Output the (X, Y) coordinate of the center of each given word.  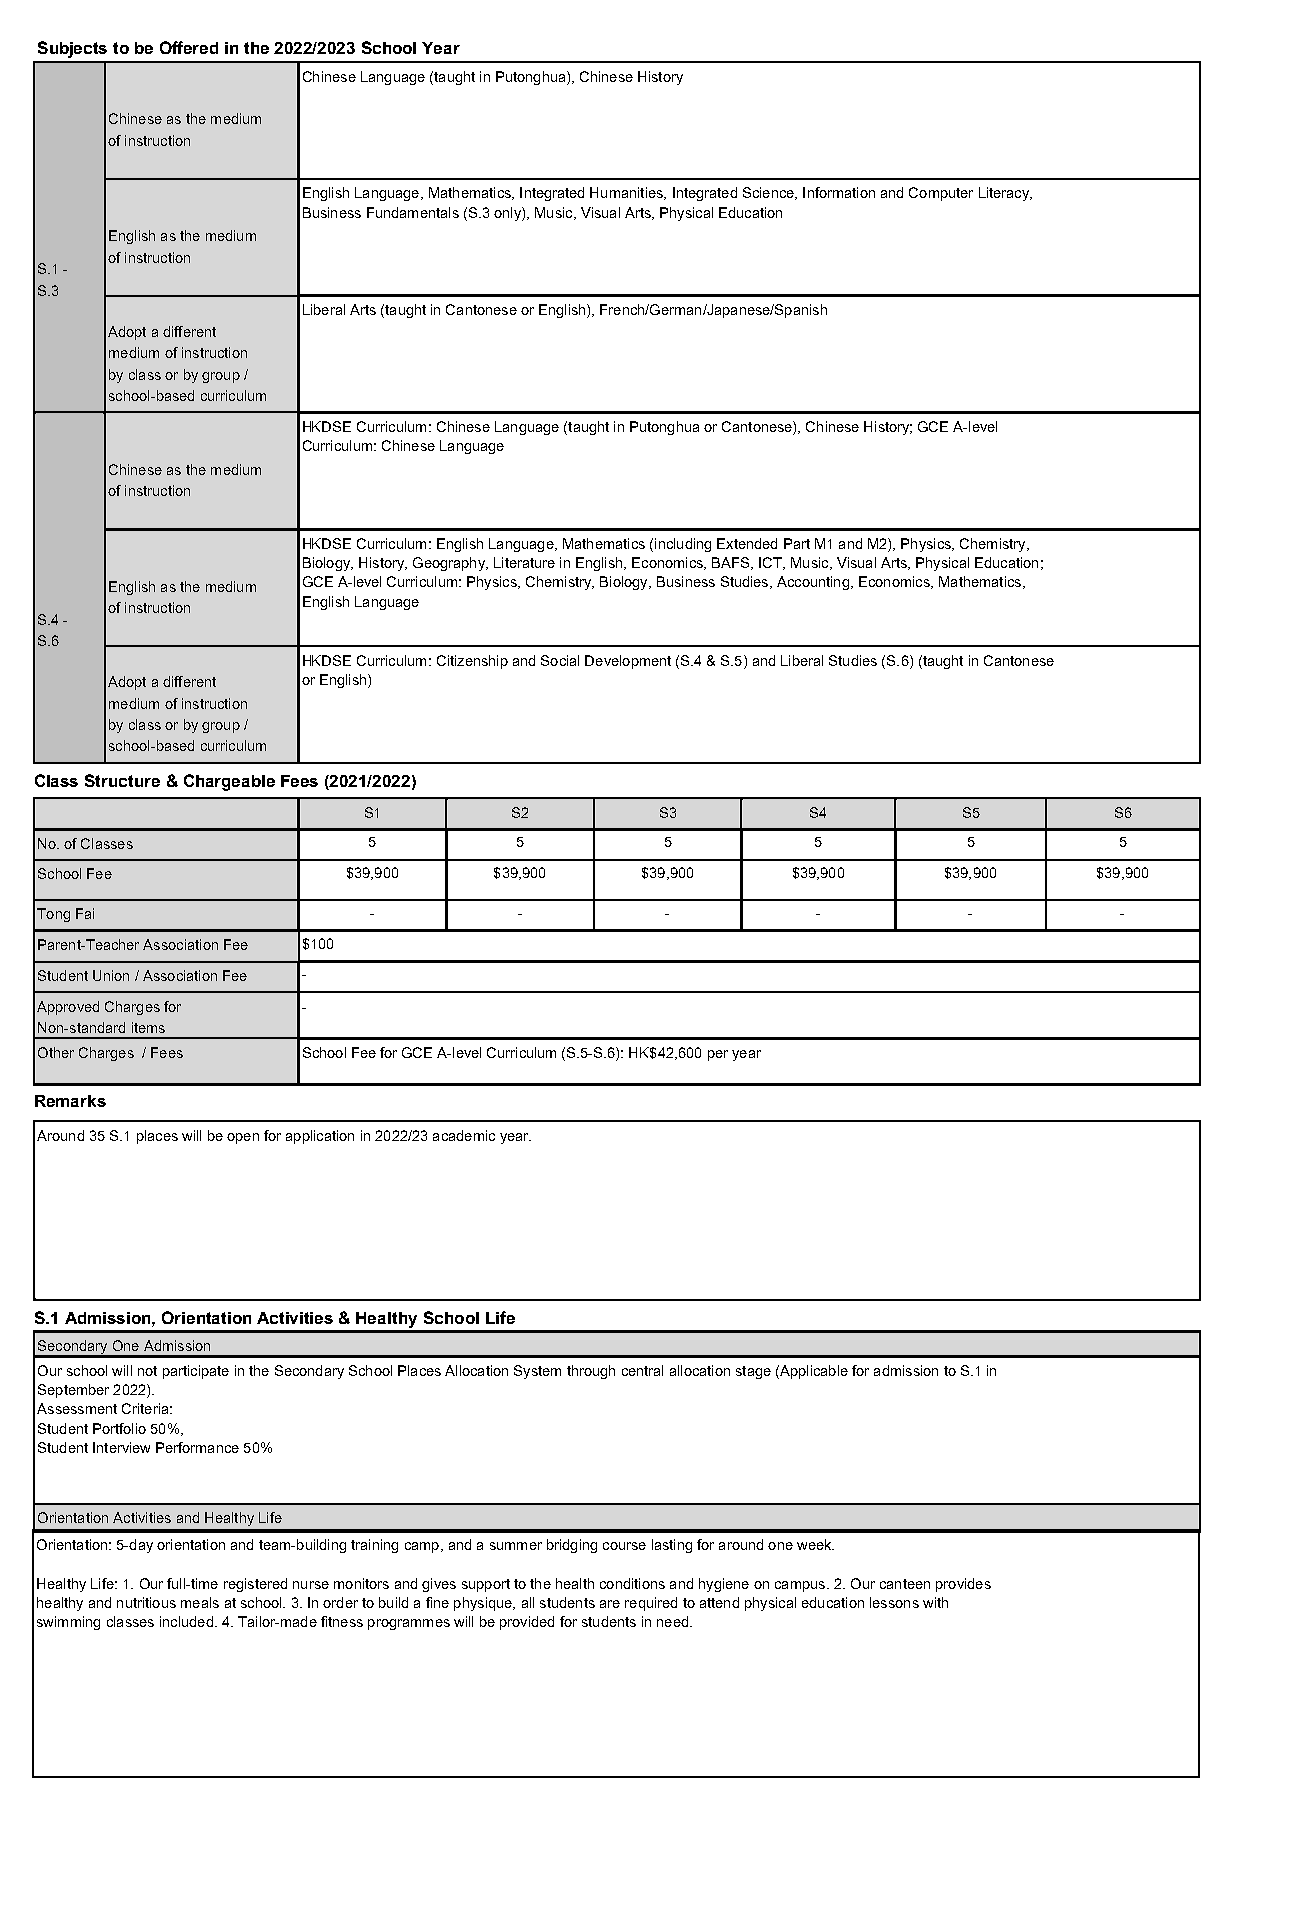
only (508, 214)
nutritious (146, 1602)
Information (839, 192)
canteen (905, 1584)
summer (516, 1546)
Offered (189, 47)
